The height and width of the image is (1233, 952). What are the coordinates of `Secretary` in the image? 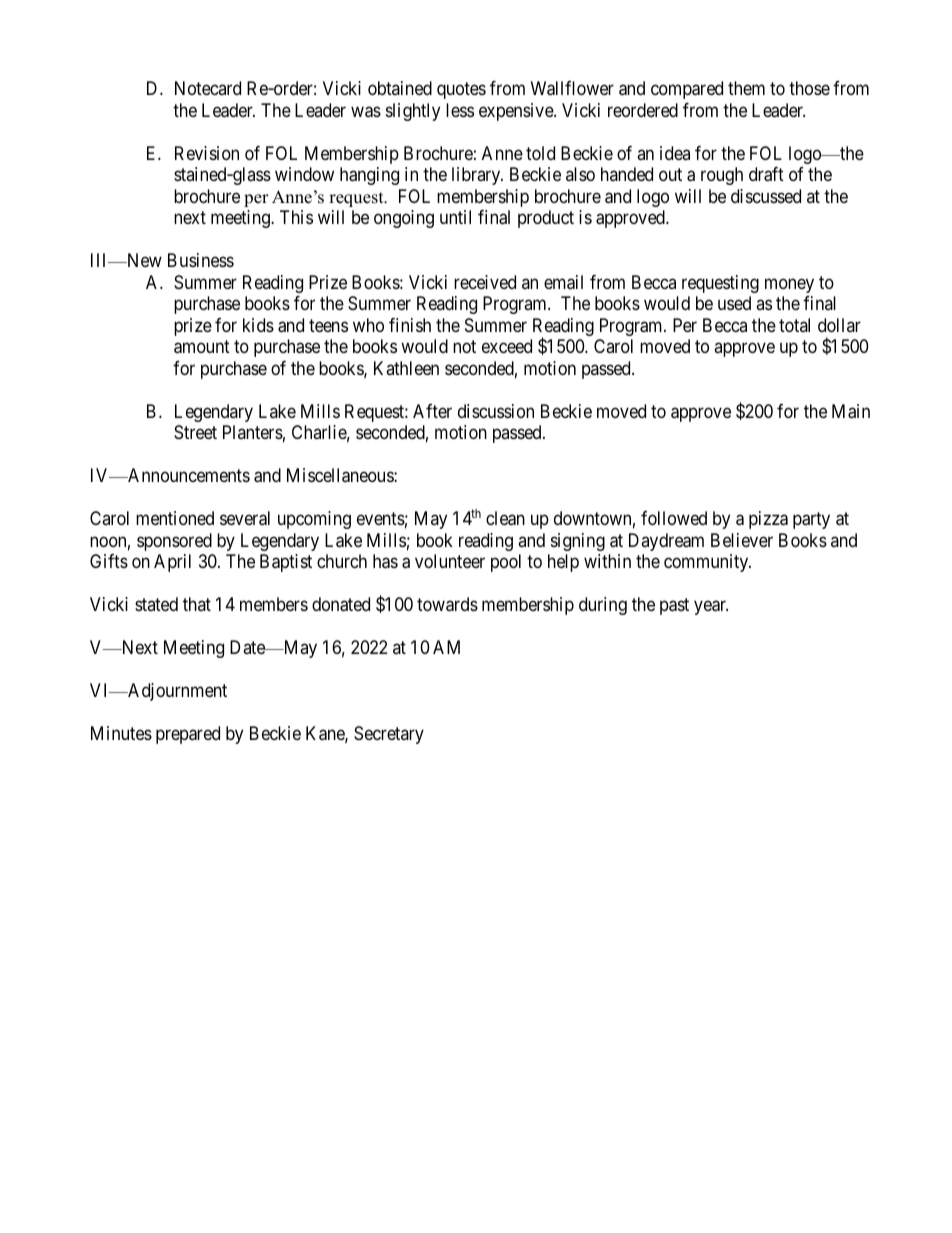 It's located at (389, 735).
